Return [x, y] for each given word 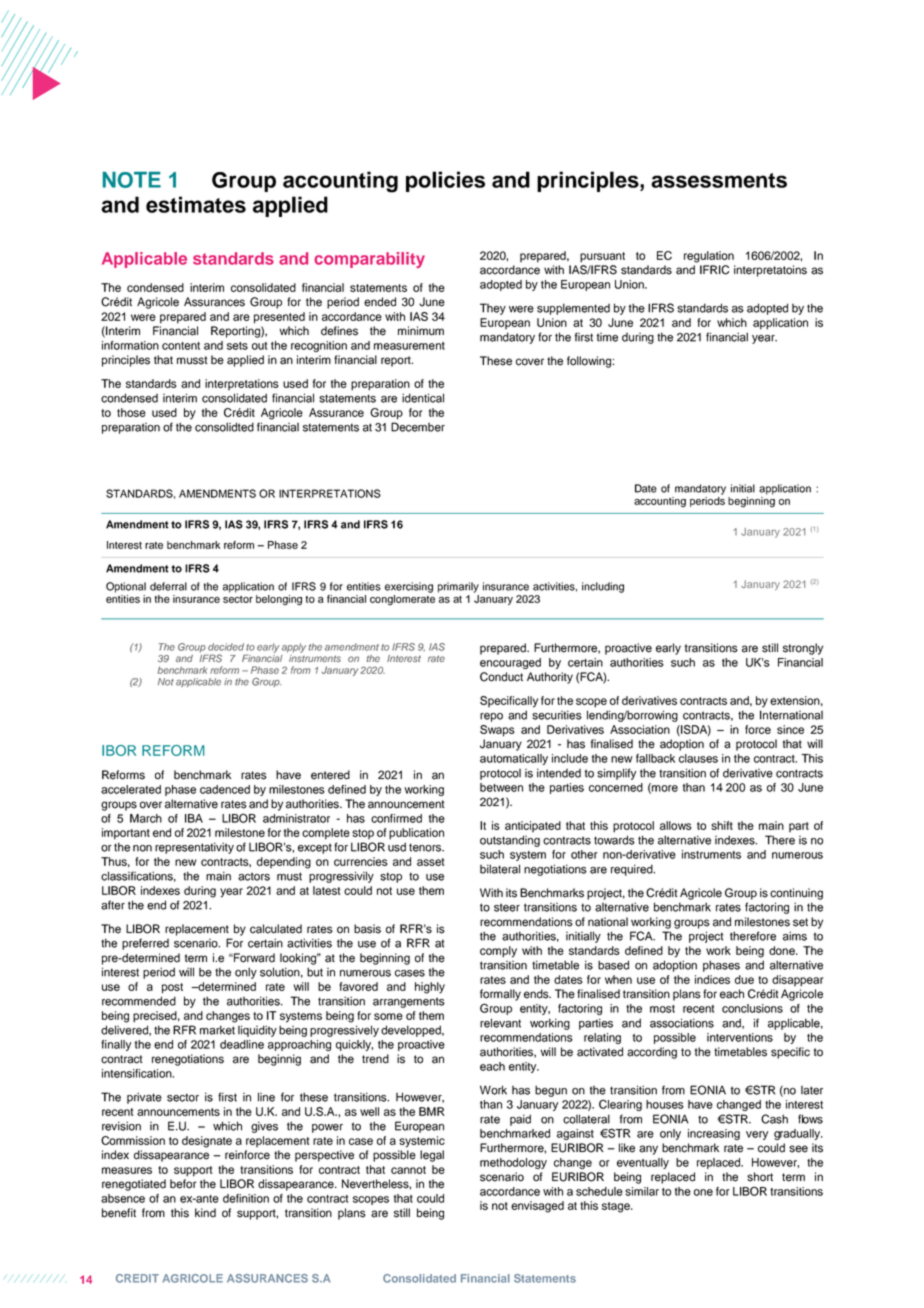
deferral [168, 586]
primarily [458, 587]
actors [254, 876]
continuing [796, 894]
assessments [719, 180]
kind [205, 1213]
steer [507, 907]
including [603, 587]
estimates [196, 204]
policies [445, 181]
